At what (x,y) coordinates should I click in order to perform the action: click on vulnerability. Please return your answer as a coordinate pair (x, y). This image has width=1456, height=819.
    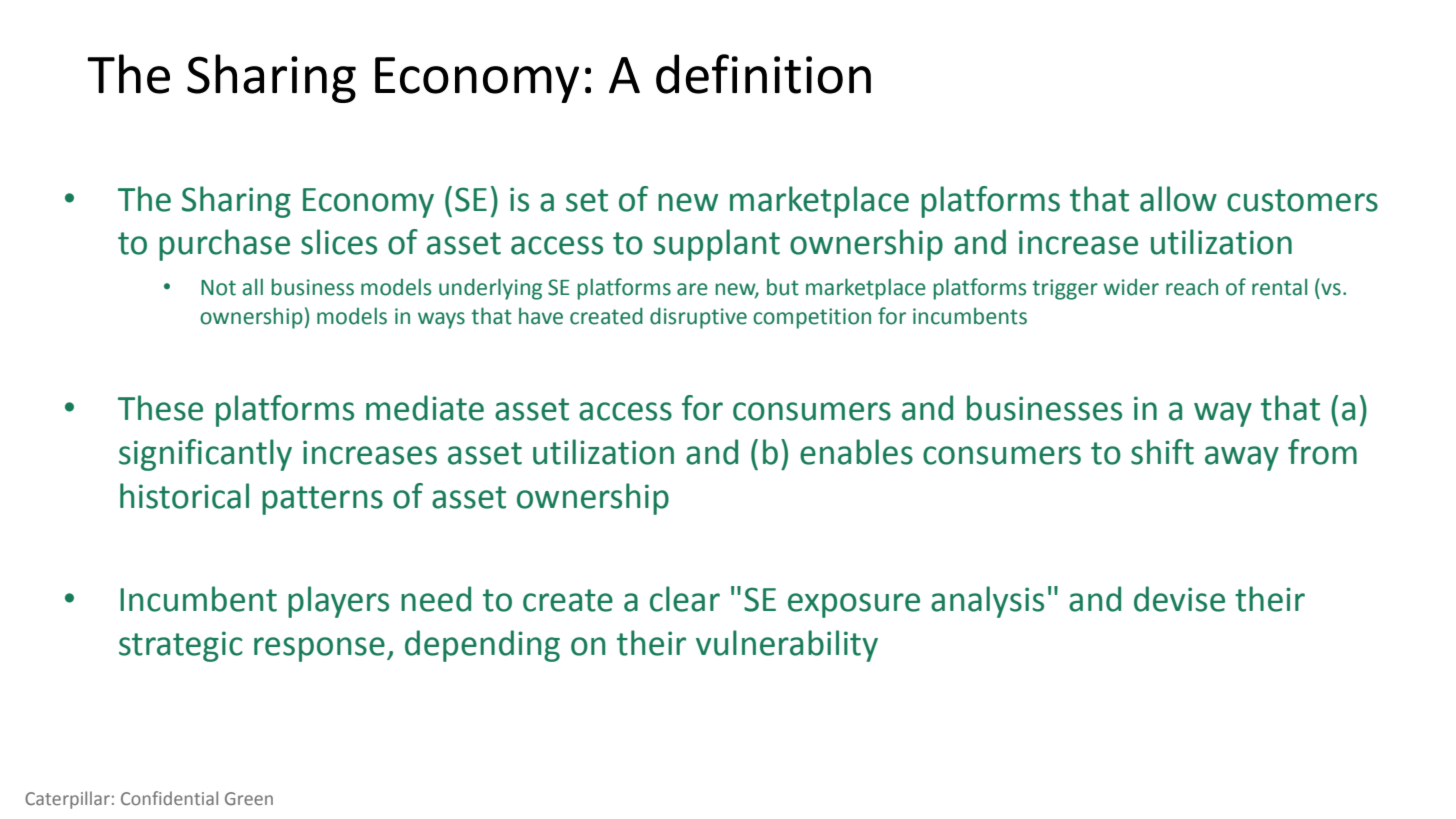
    Looking at the image, I should click on (787, 646).
